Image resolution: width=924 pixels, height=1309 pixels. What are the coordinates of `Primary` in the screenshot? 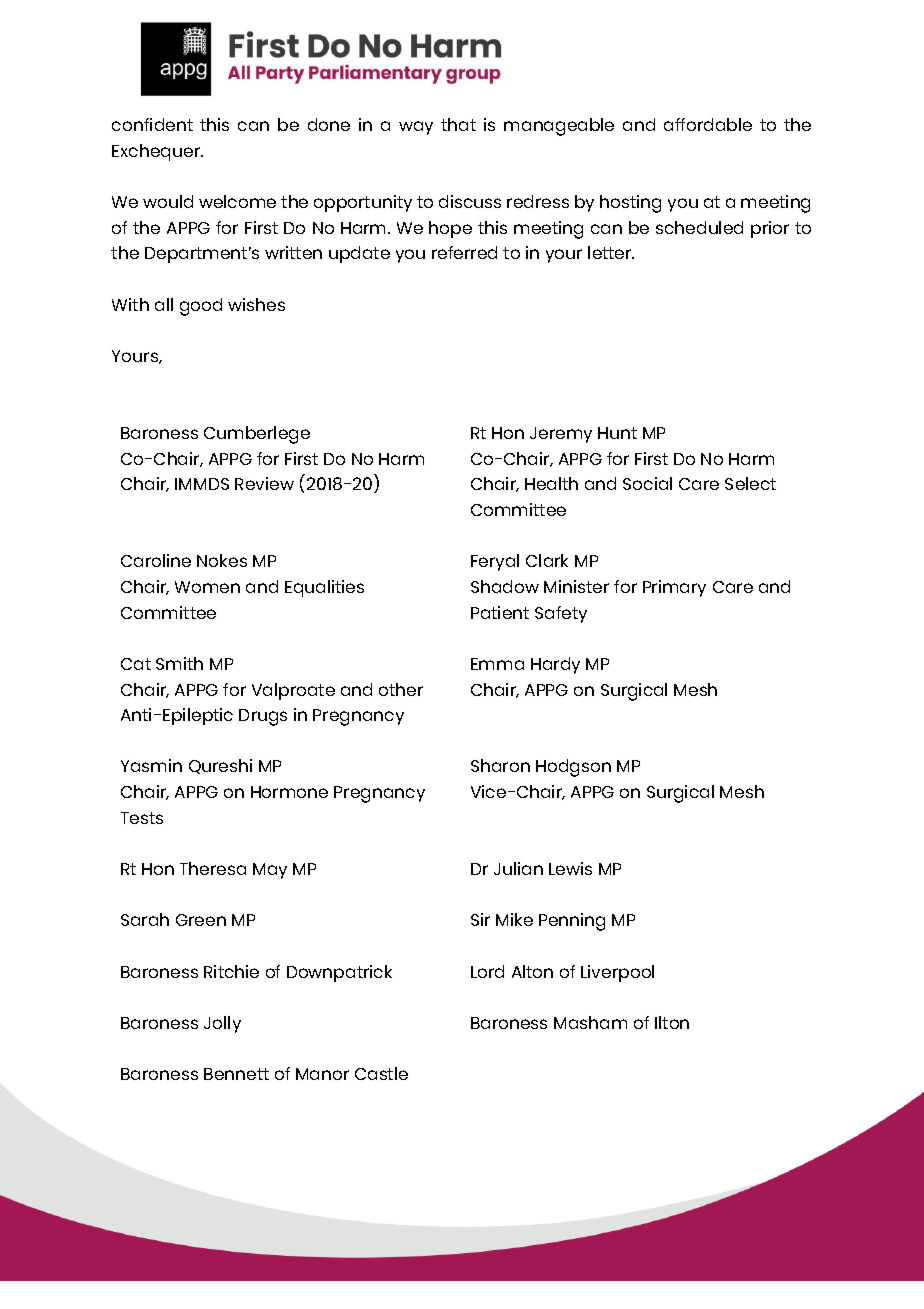 It's located at (674, 588).
